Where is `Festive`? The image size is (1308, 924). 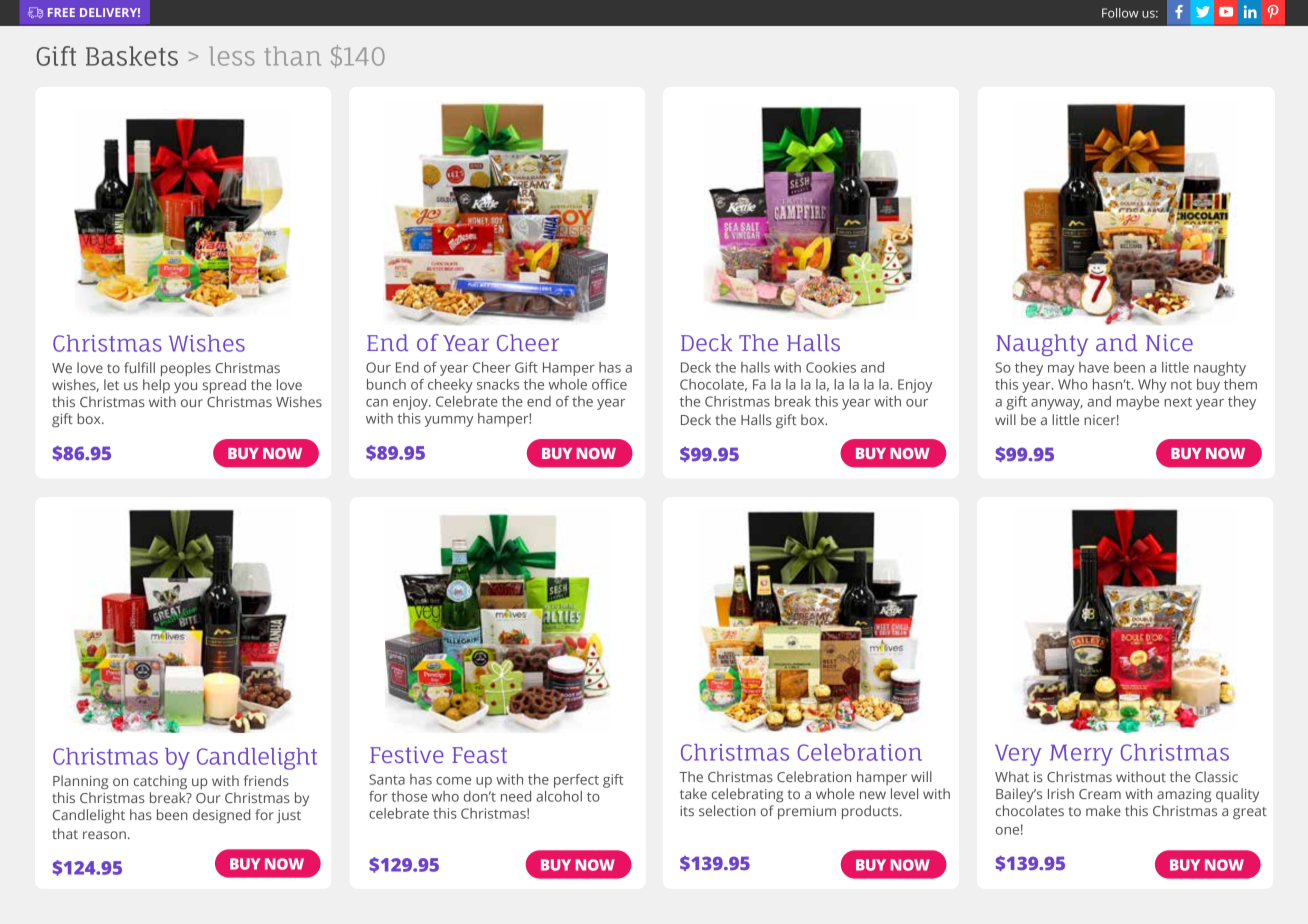 Festive is located at coordinates (407, 754).
